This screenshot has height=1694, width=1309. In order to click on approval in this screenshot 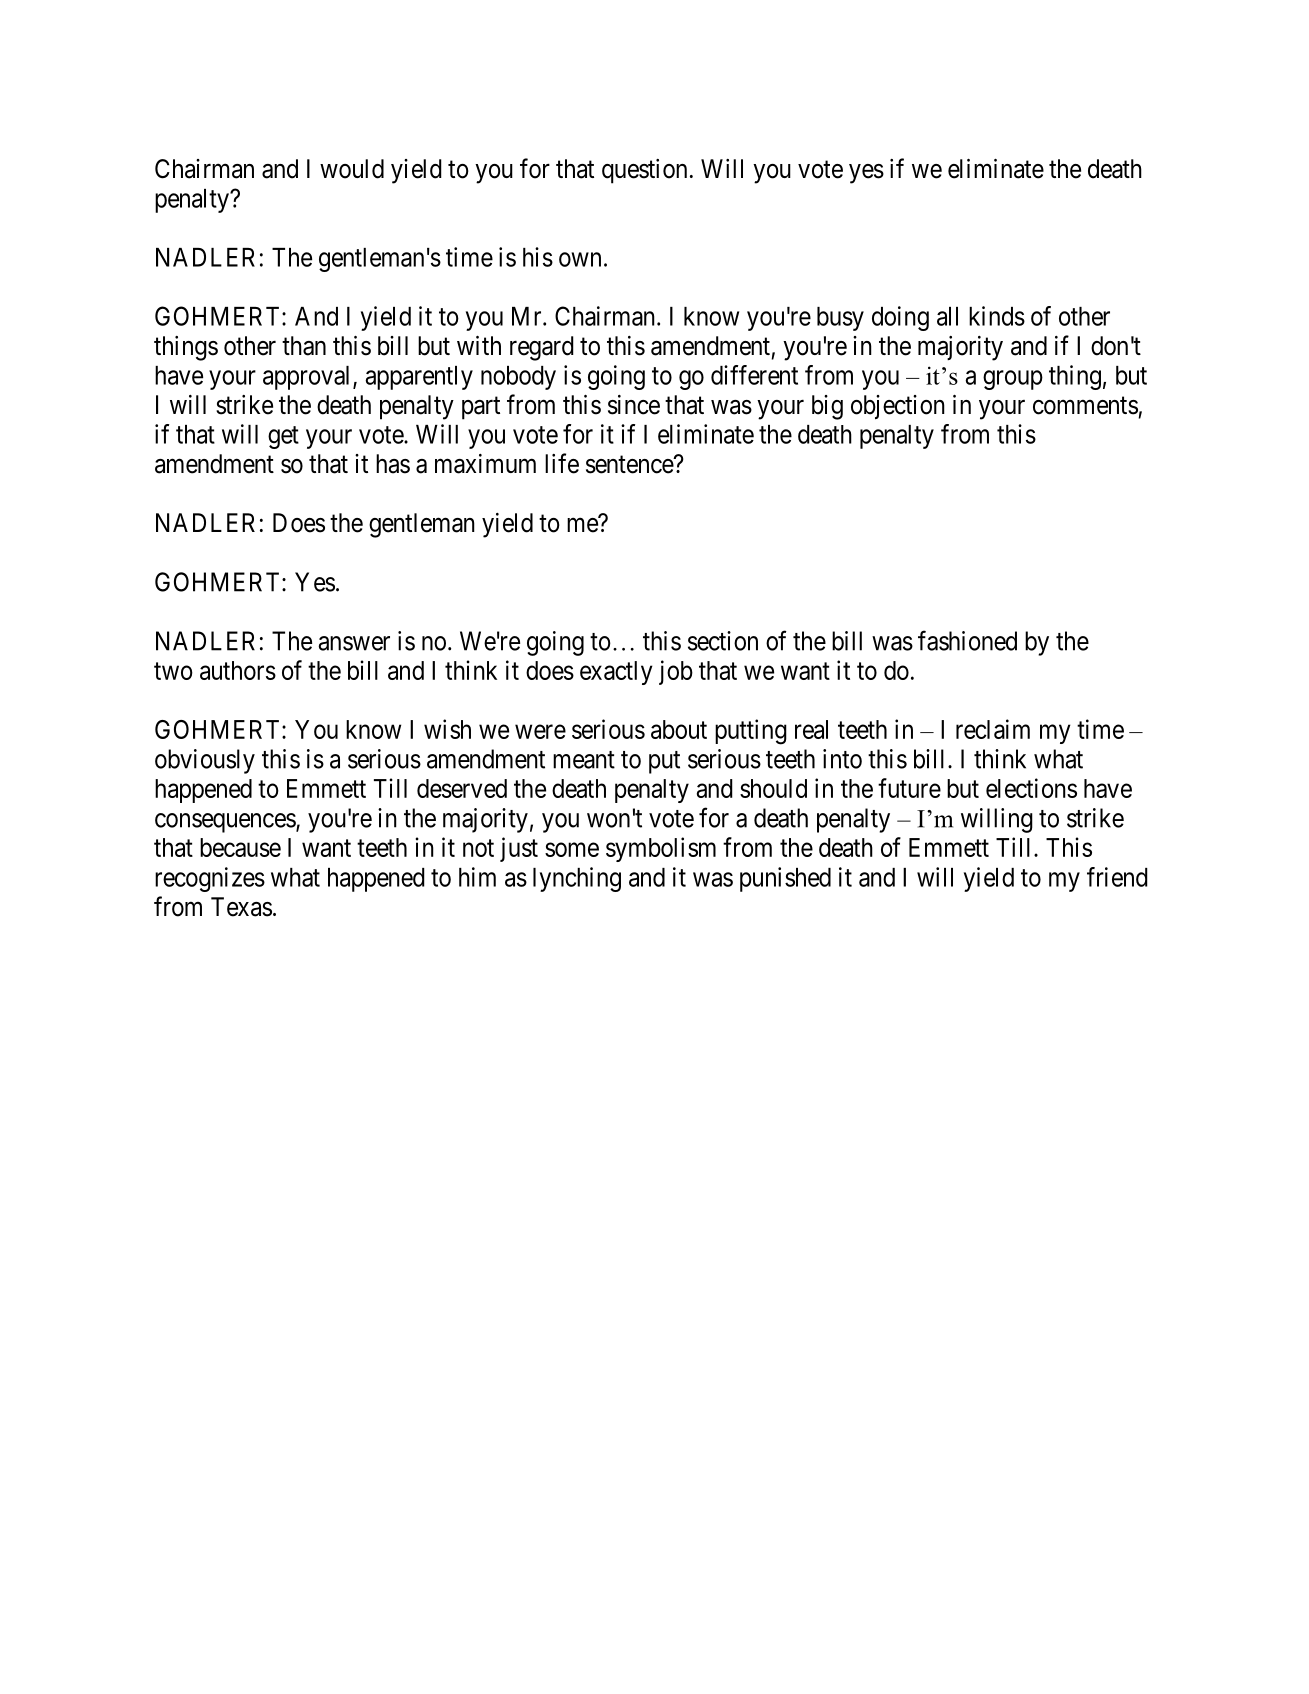, I will do `click(308, 378)`.
